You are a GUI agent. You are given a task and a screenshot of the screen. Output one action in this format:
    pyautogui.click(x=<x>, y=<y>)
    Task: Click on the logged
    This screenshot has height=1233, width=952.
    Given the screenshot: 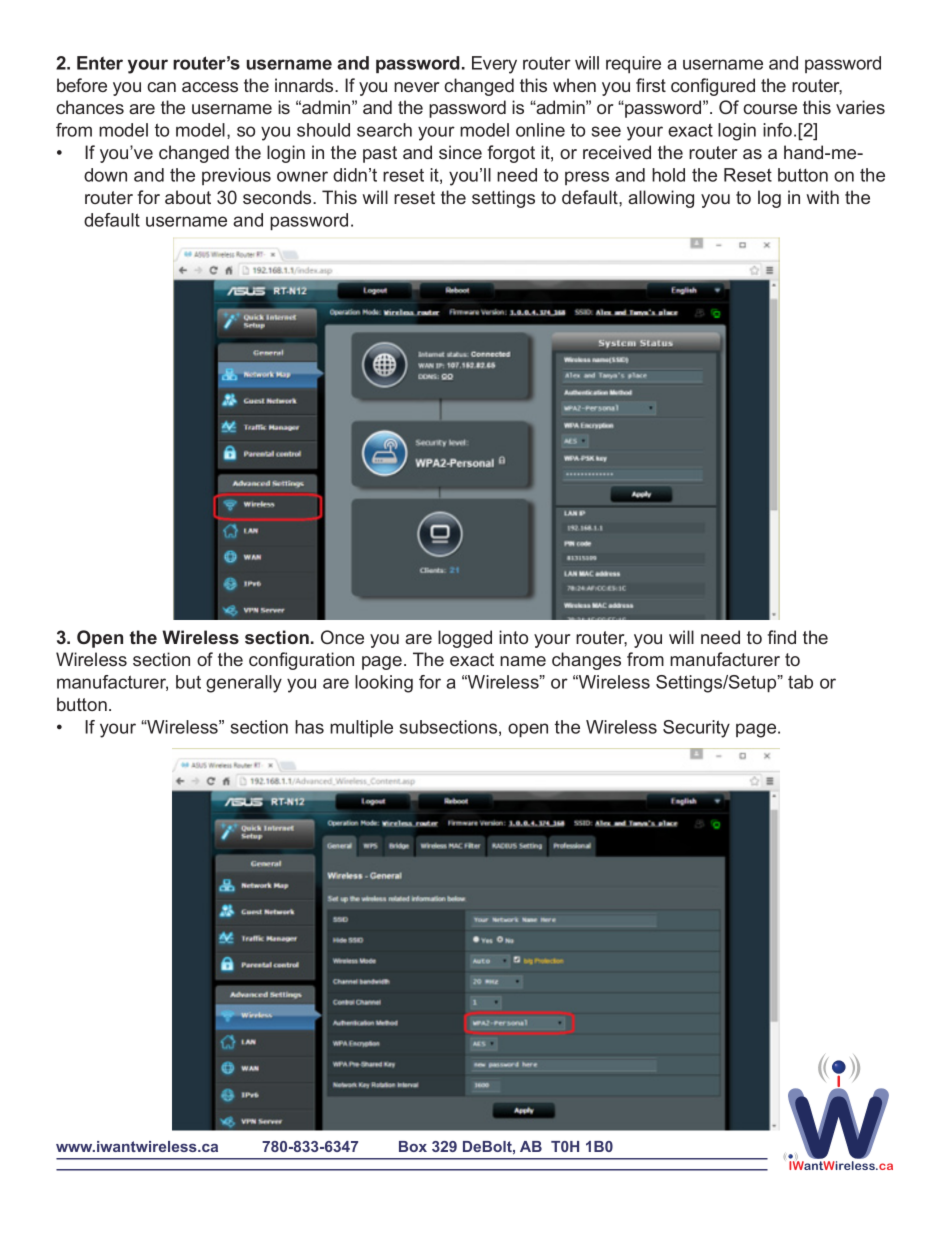 What is the action you would take?
    pyautogui.click(x=465, y=639)
